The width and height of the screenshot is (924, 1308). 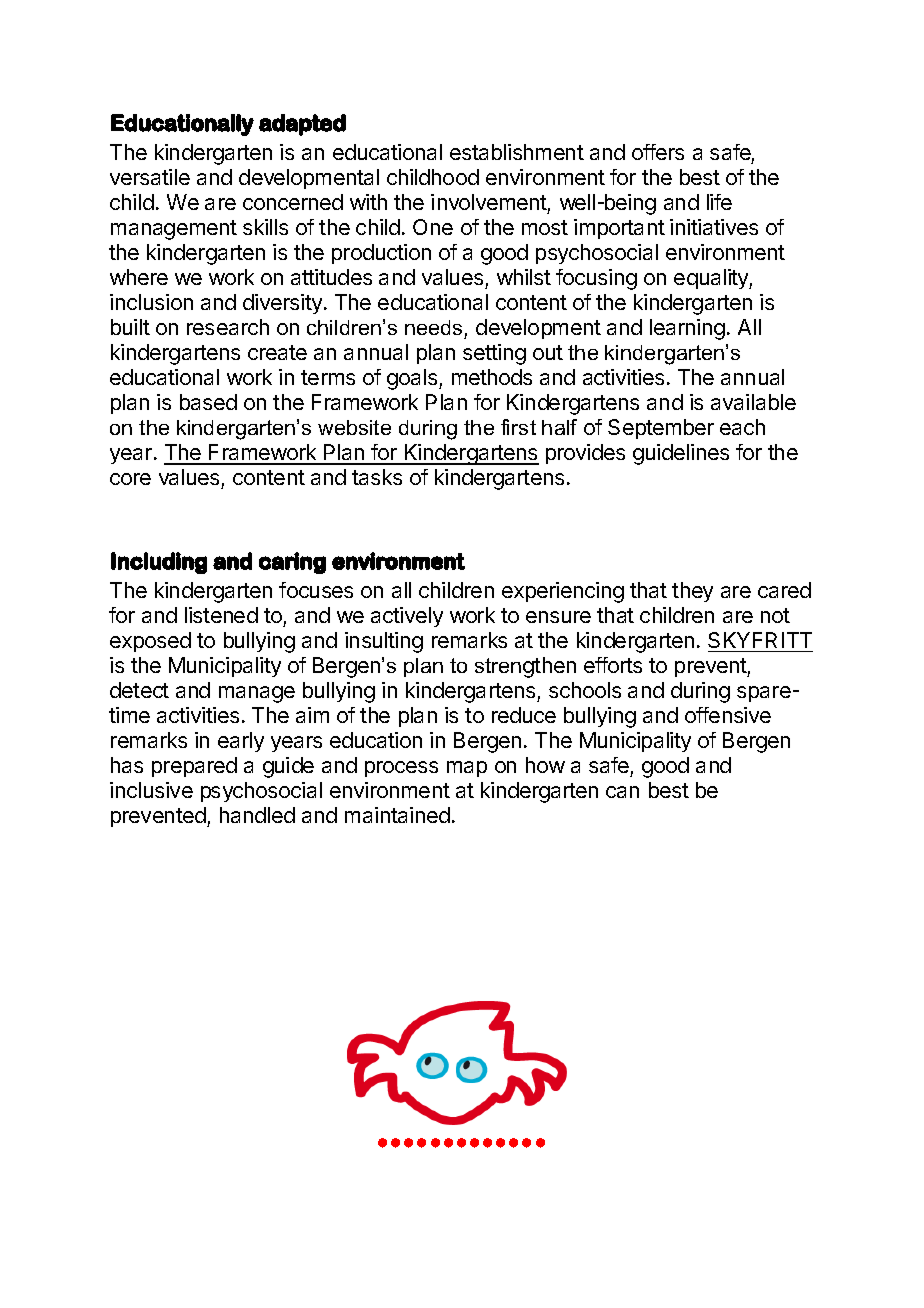 I want to click on setting, so click(x=494, y=354).
